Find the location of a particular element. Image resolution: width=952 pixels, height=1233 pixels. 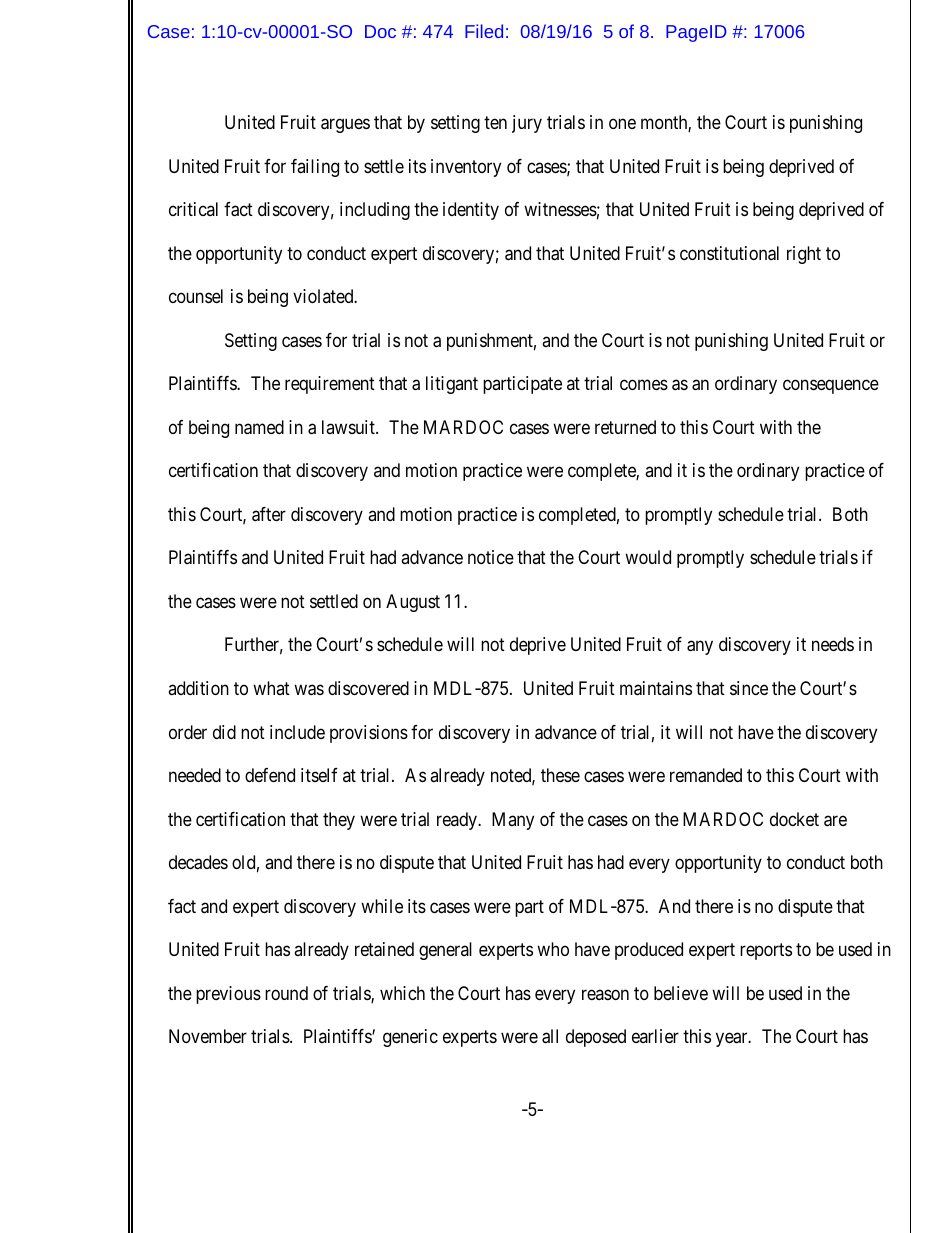

identity is located at coordinates (471, 211).
